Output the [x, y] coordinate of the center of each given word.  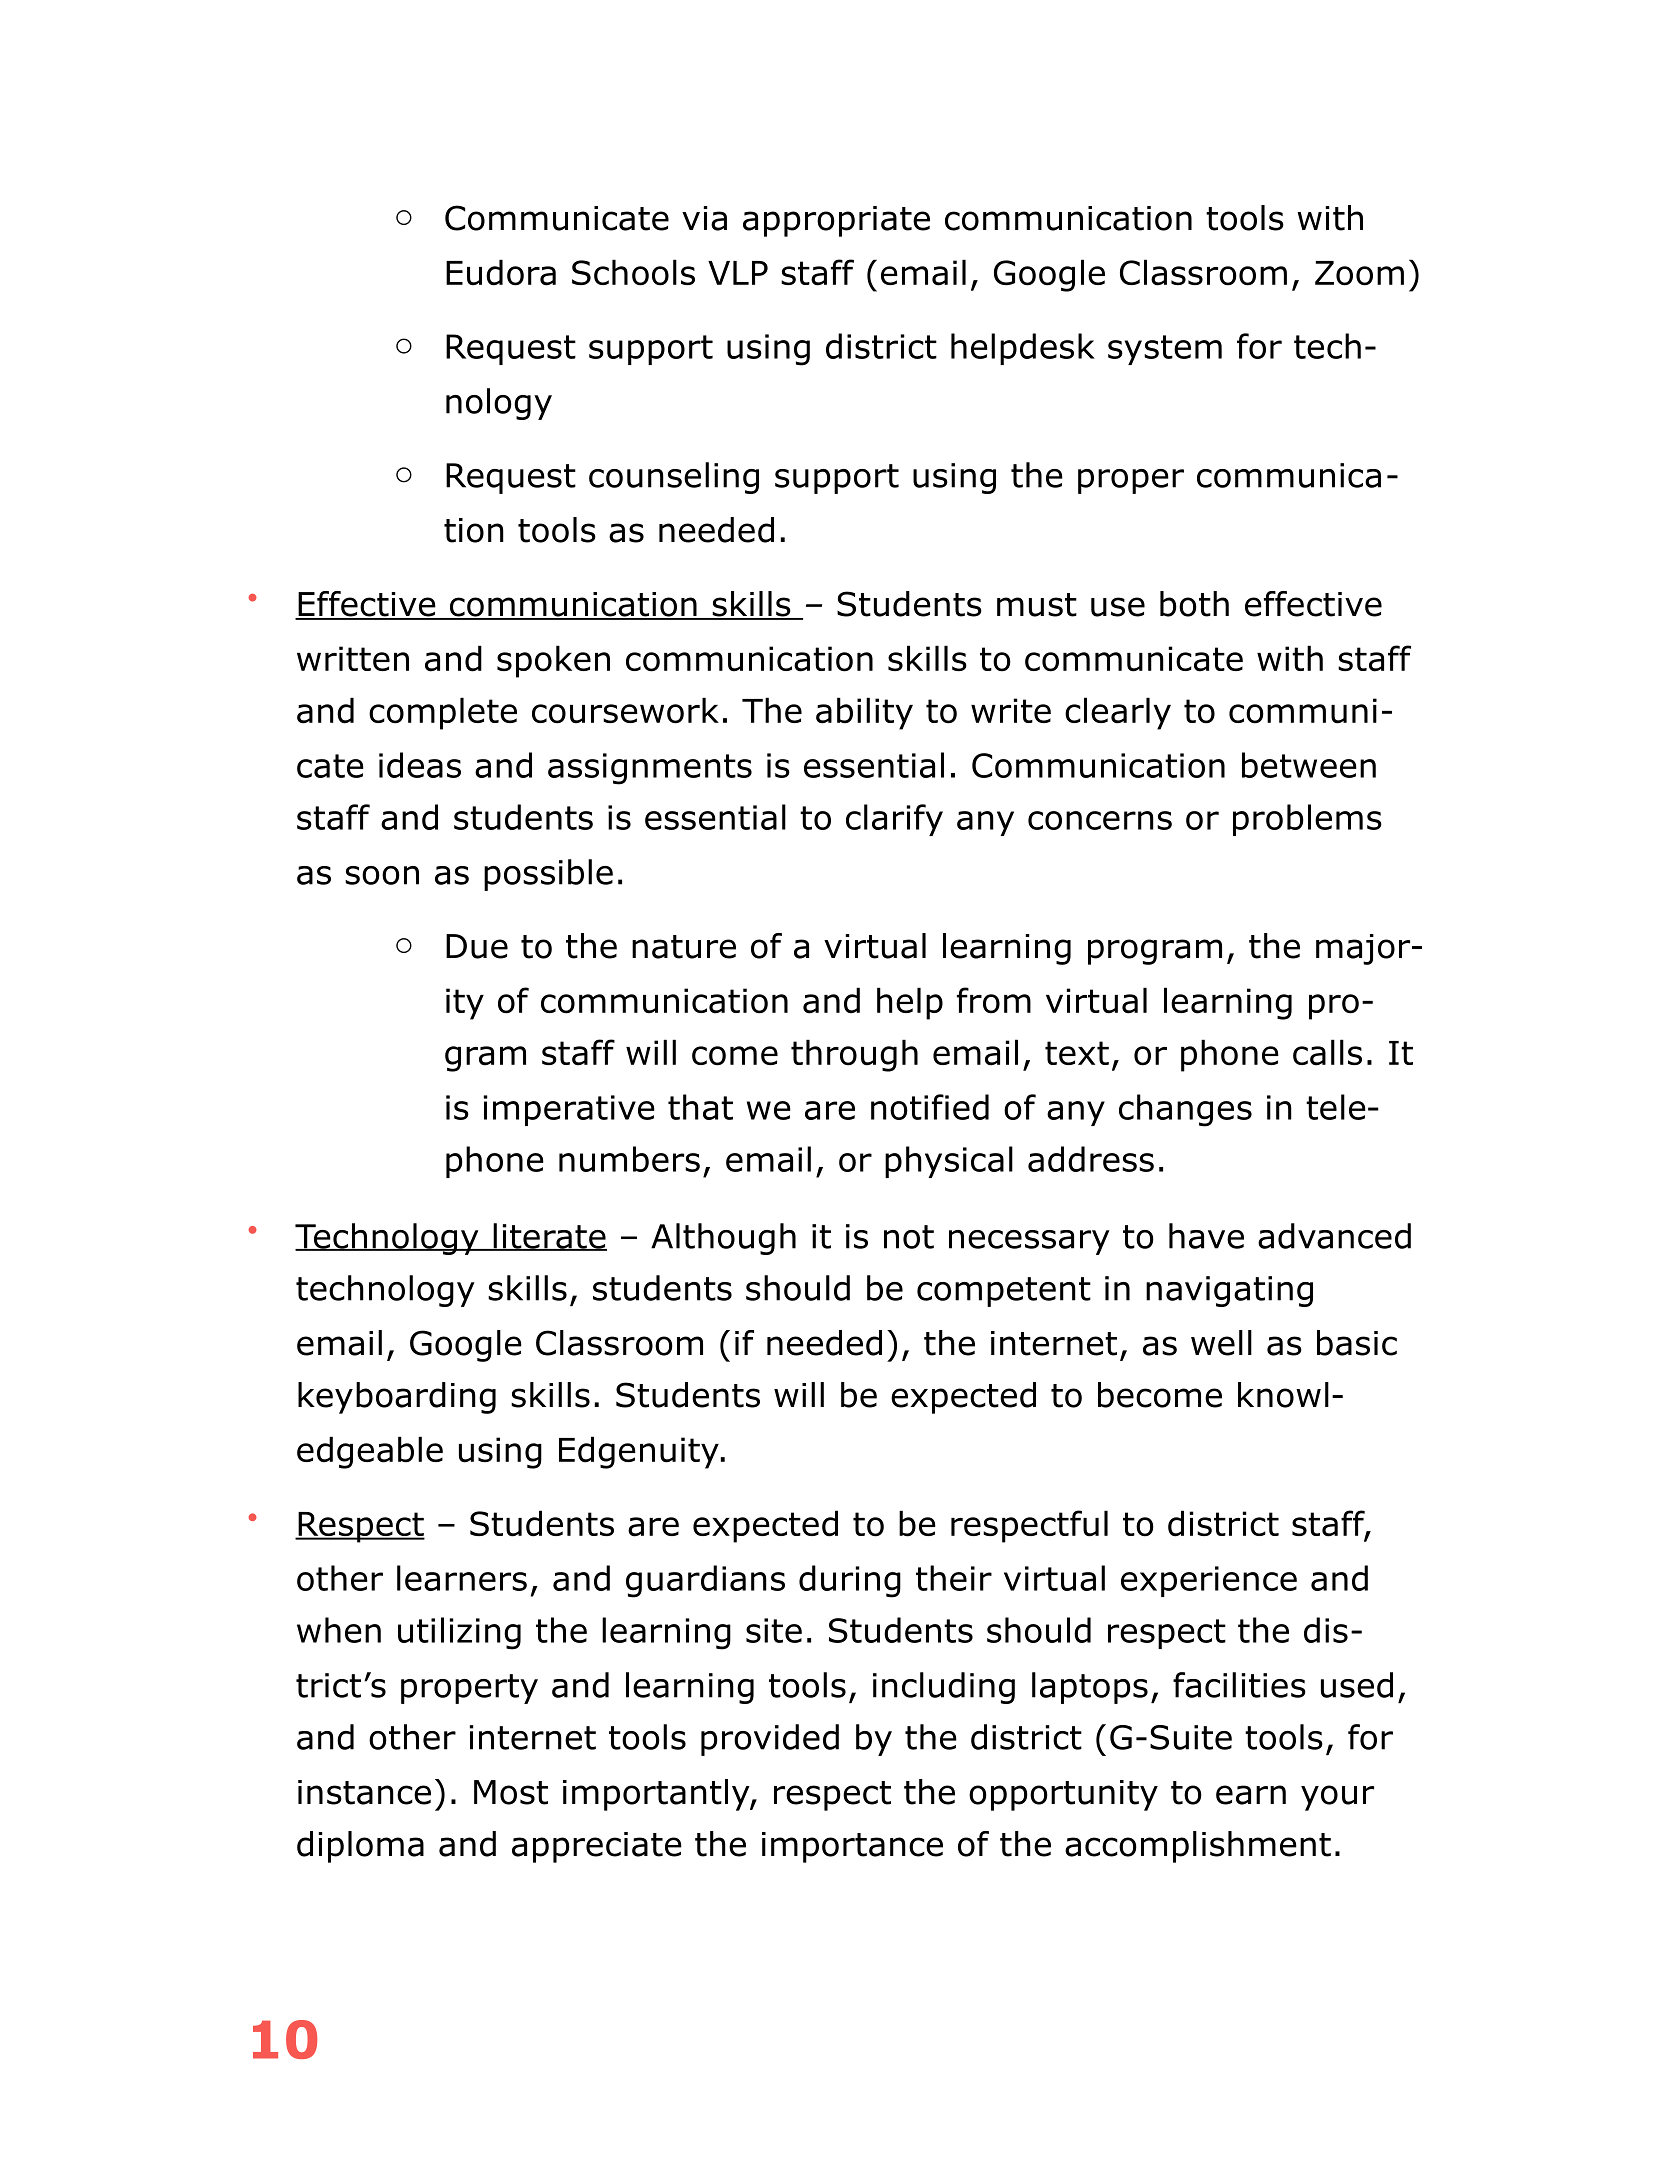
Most [511, 1792]
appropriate [836, 221]
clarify [894, 820]
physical [949, 1162]
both [1194, 604]
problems [1307, 820]
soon [382, 875]
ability [864, 713]
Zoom [1359, 273]
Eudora [501, 272]
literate [549, 1237]
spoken [553, 661]
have [1206, 1236]
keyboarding [397, 1398]
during [850, 1581]
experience [1209, 1581]
